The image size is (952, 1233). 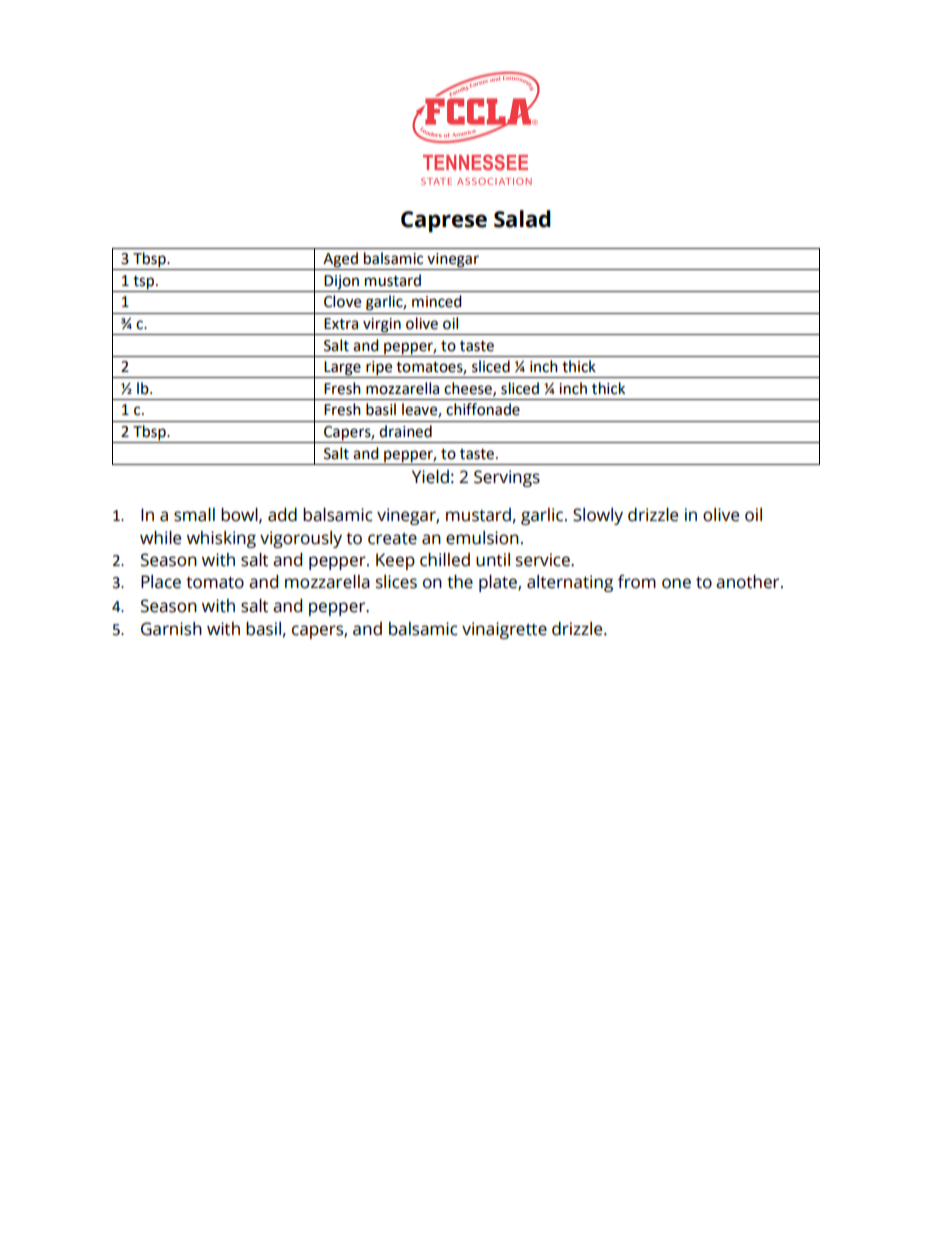 What do you see at coordinates (430, 477) in the document?
I see `Yield` at bounding box center [430, 477].
